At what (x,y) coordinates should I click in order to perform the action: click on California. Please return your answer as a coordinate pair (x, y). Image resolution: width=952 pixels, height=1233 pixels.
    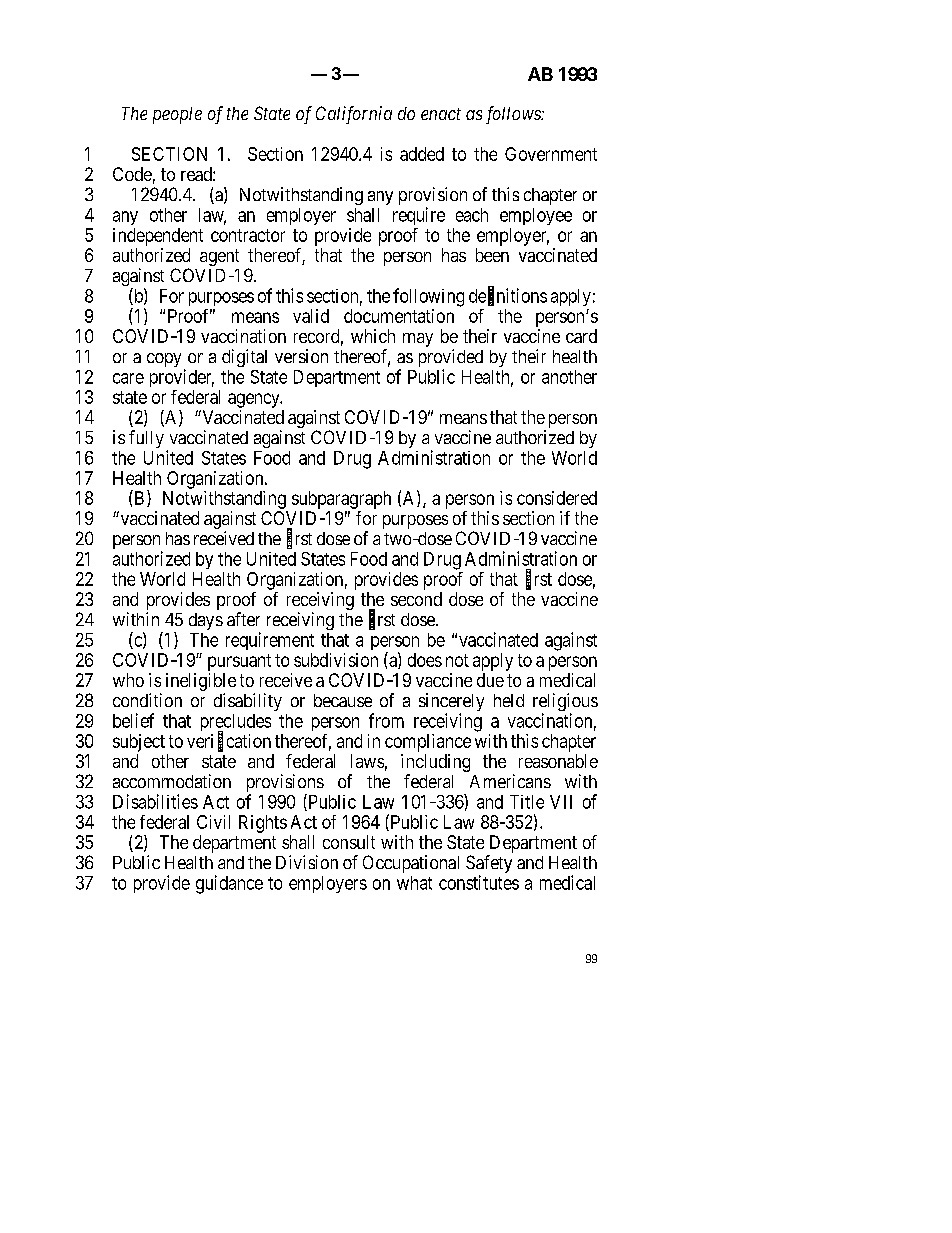
    Looking at the image, I should click on (354, 115).
